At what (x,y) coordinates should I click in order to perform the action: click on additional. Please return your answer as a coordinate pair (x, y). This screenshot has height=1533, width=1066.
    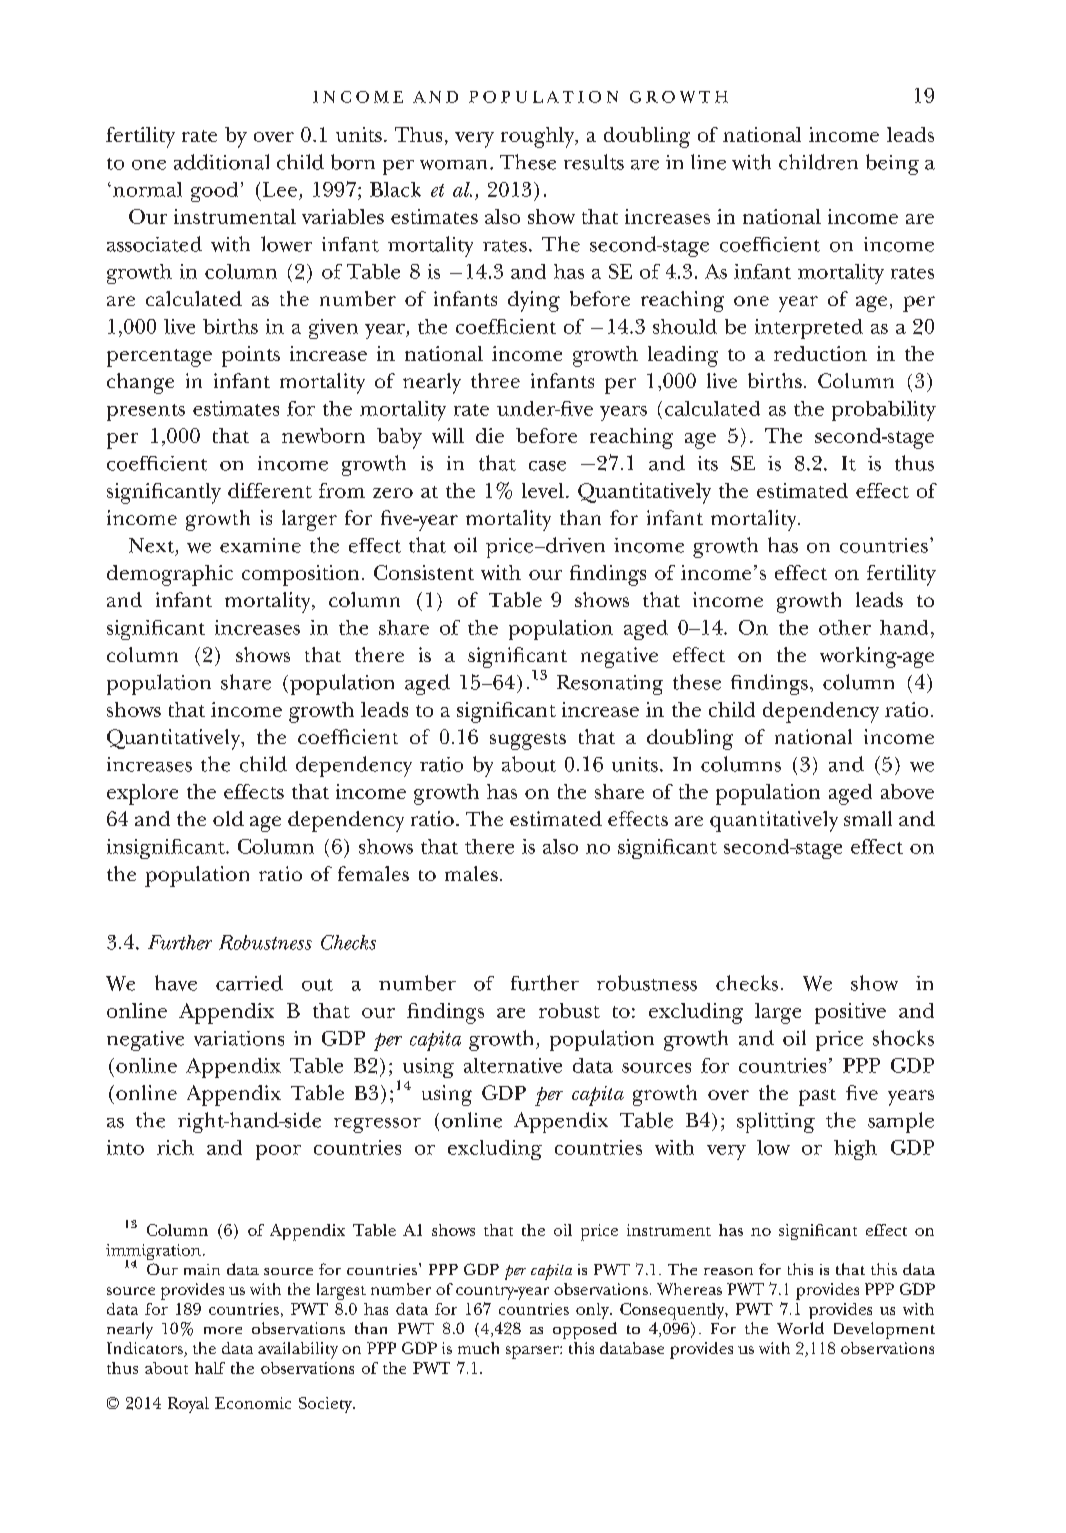
    Looking at the image, I should click on (221, 162).
